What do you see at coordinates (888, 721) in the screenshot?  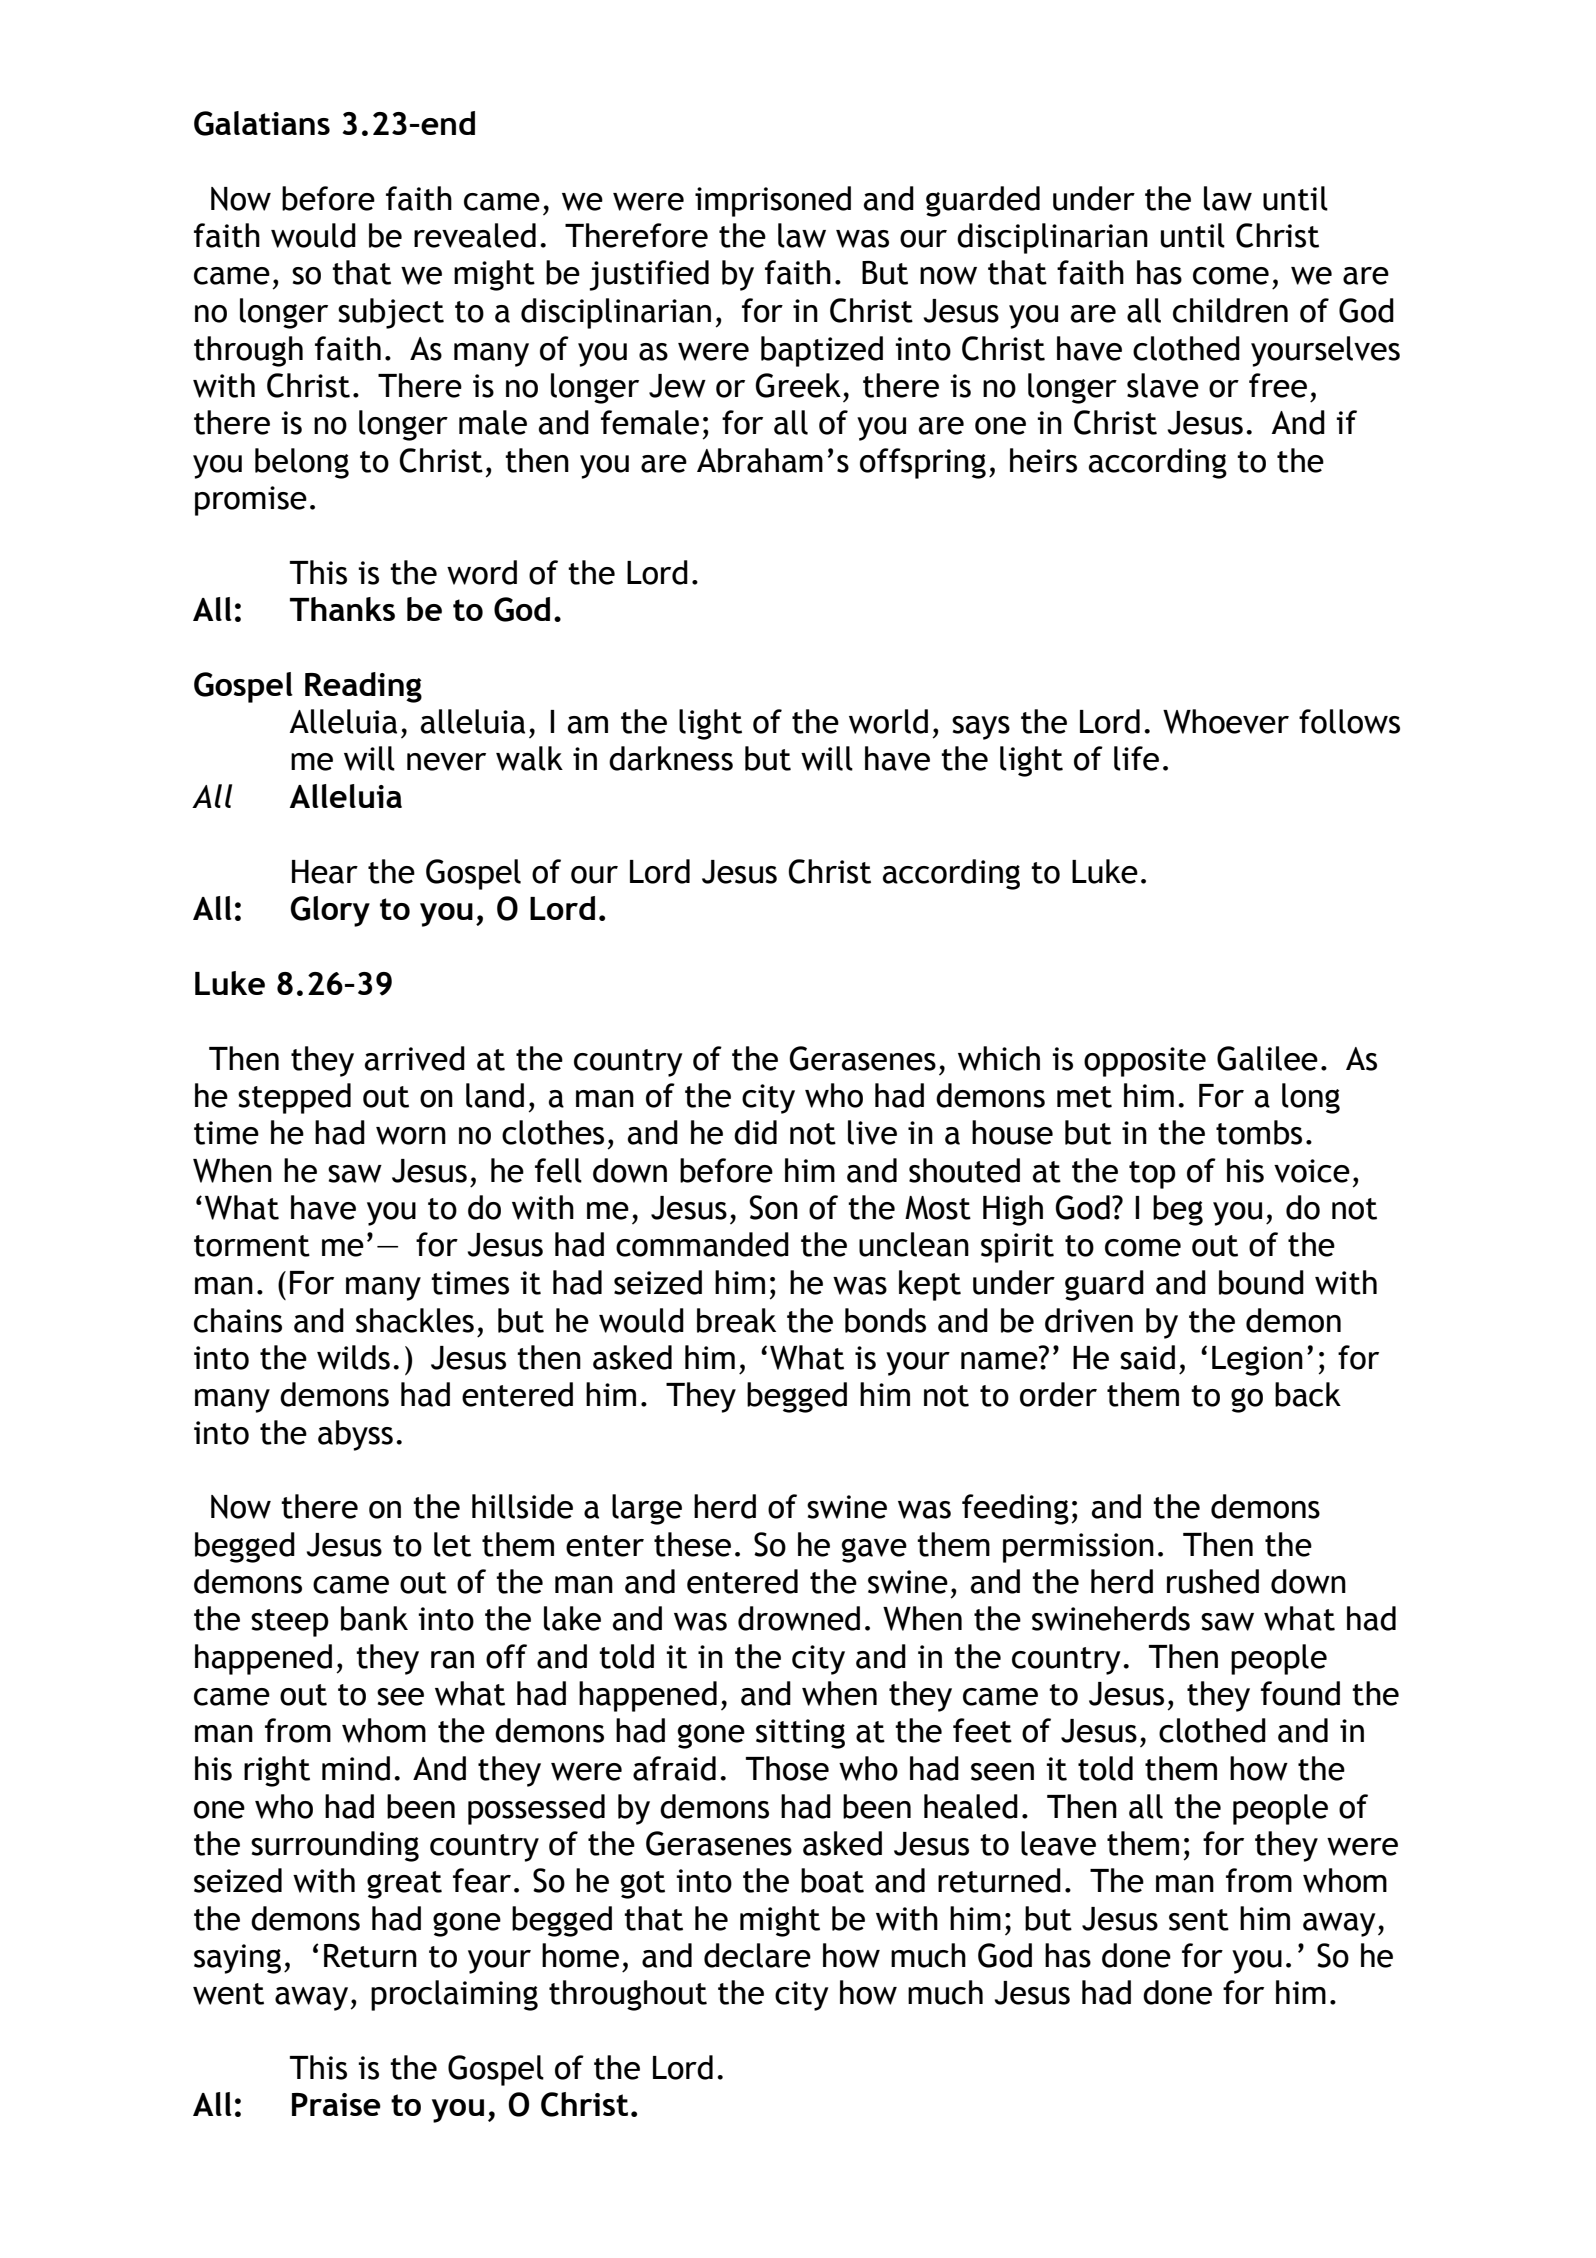 I see `world` at bounding box center [888, 721].
